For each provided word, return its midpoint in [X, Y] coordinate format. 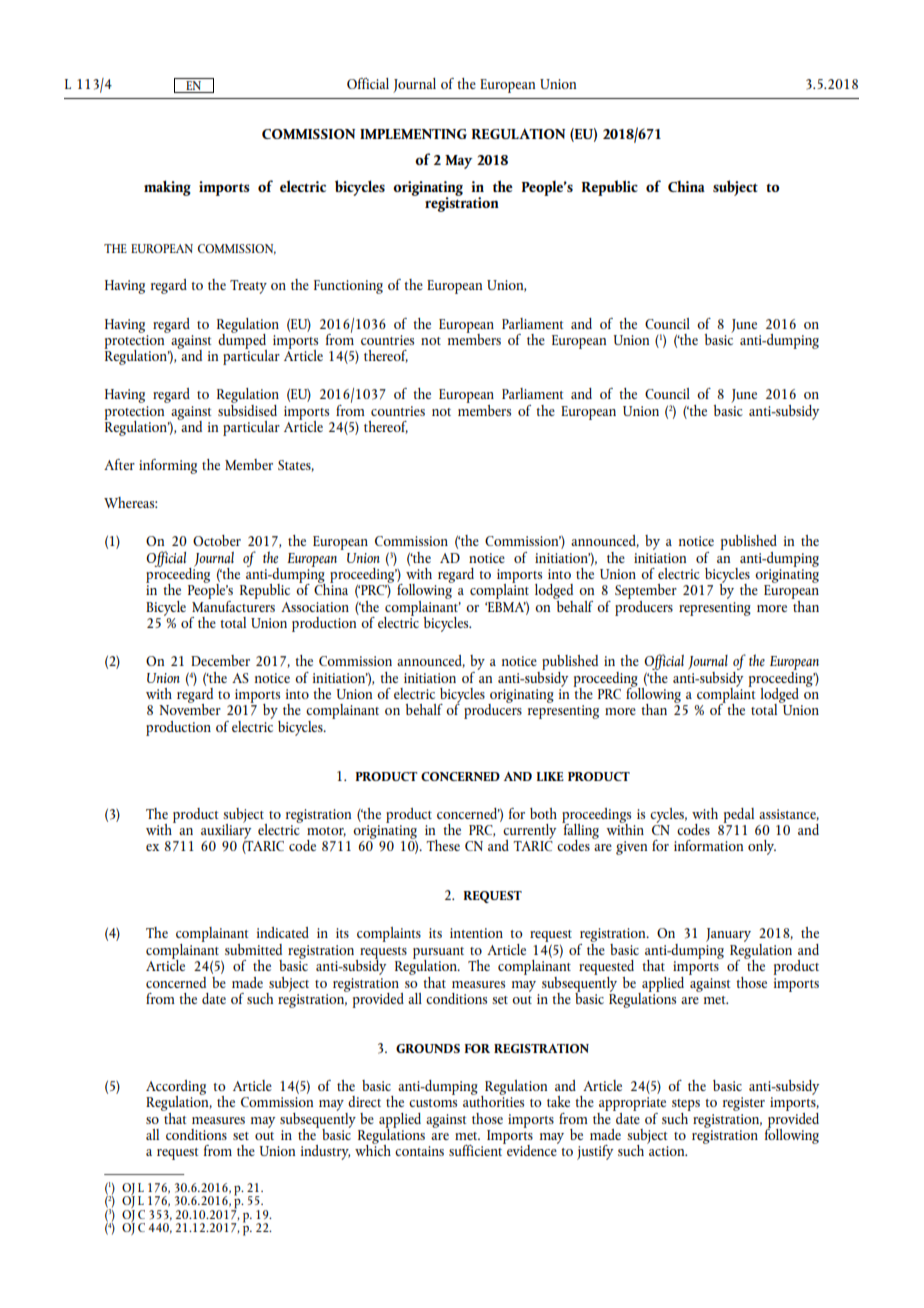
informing [168, 466]
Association [315, 607]
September [646, 593]
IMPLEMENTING [413, 134]
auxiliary [226, 830]
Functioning [348, 287]
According [176, 1088]
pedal [738, 815]
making [167, 188]
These [443, 845]
